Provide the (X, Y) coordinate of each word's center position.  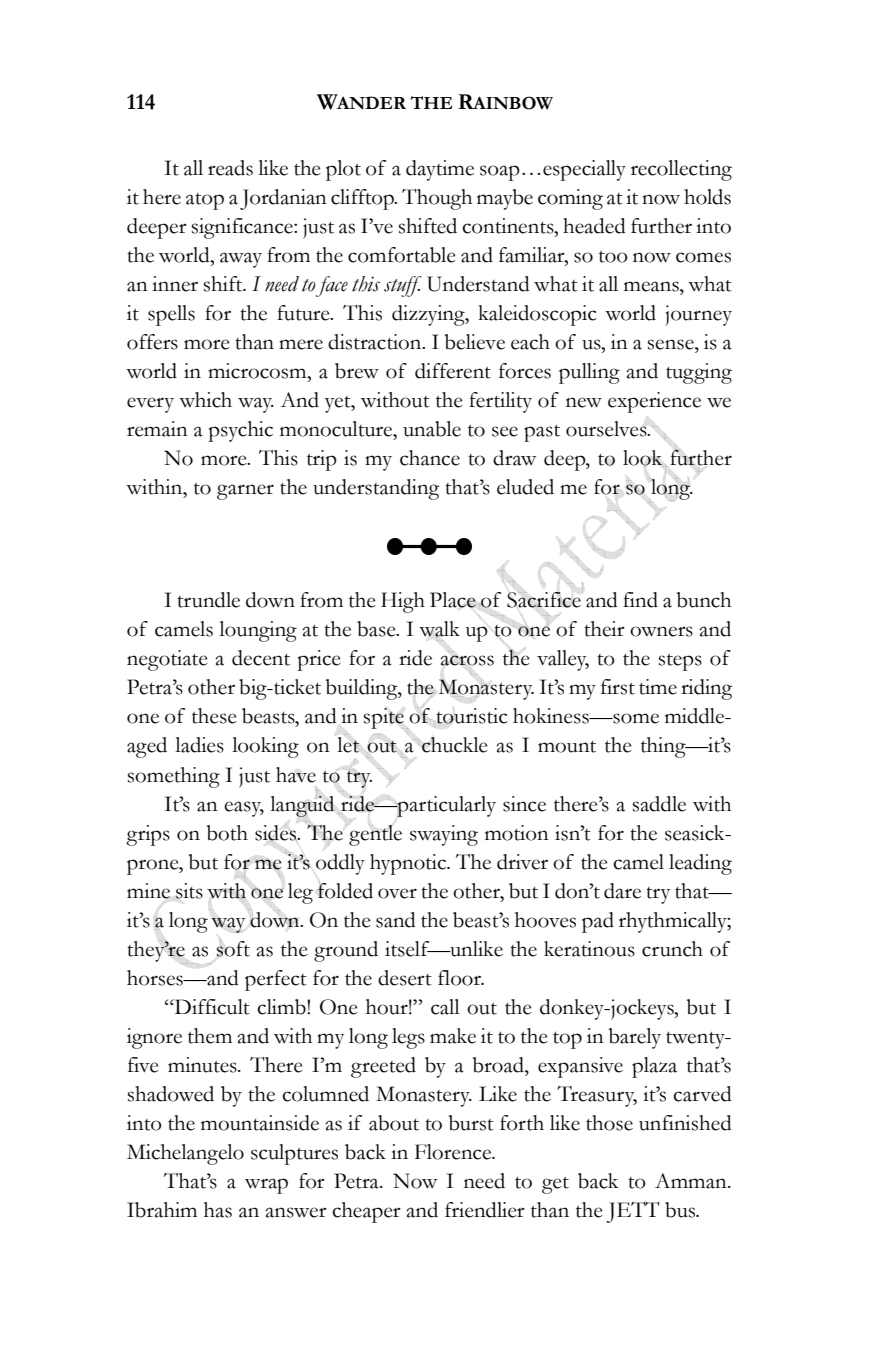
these (214, 716)
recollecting (681, 170)
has (218, 1210)
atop (205, 201)
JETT (632, 1212)
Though (437, 199)
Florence (454, 1152)
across (467, 660)
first (618, 687)
